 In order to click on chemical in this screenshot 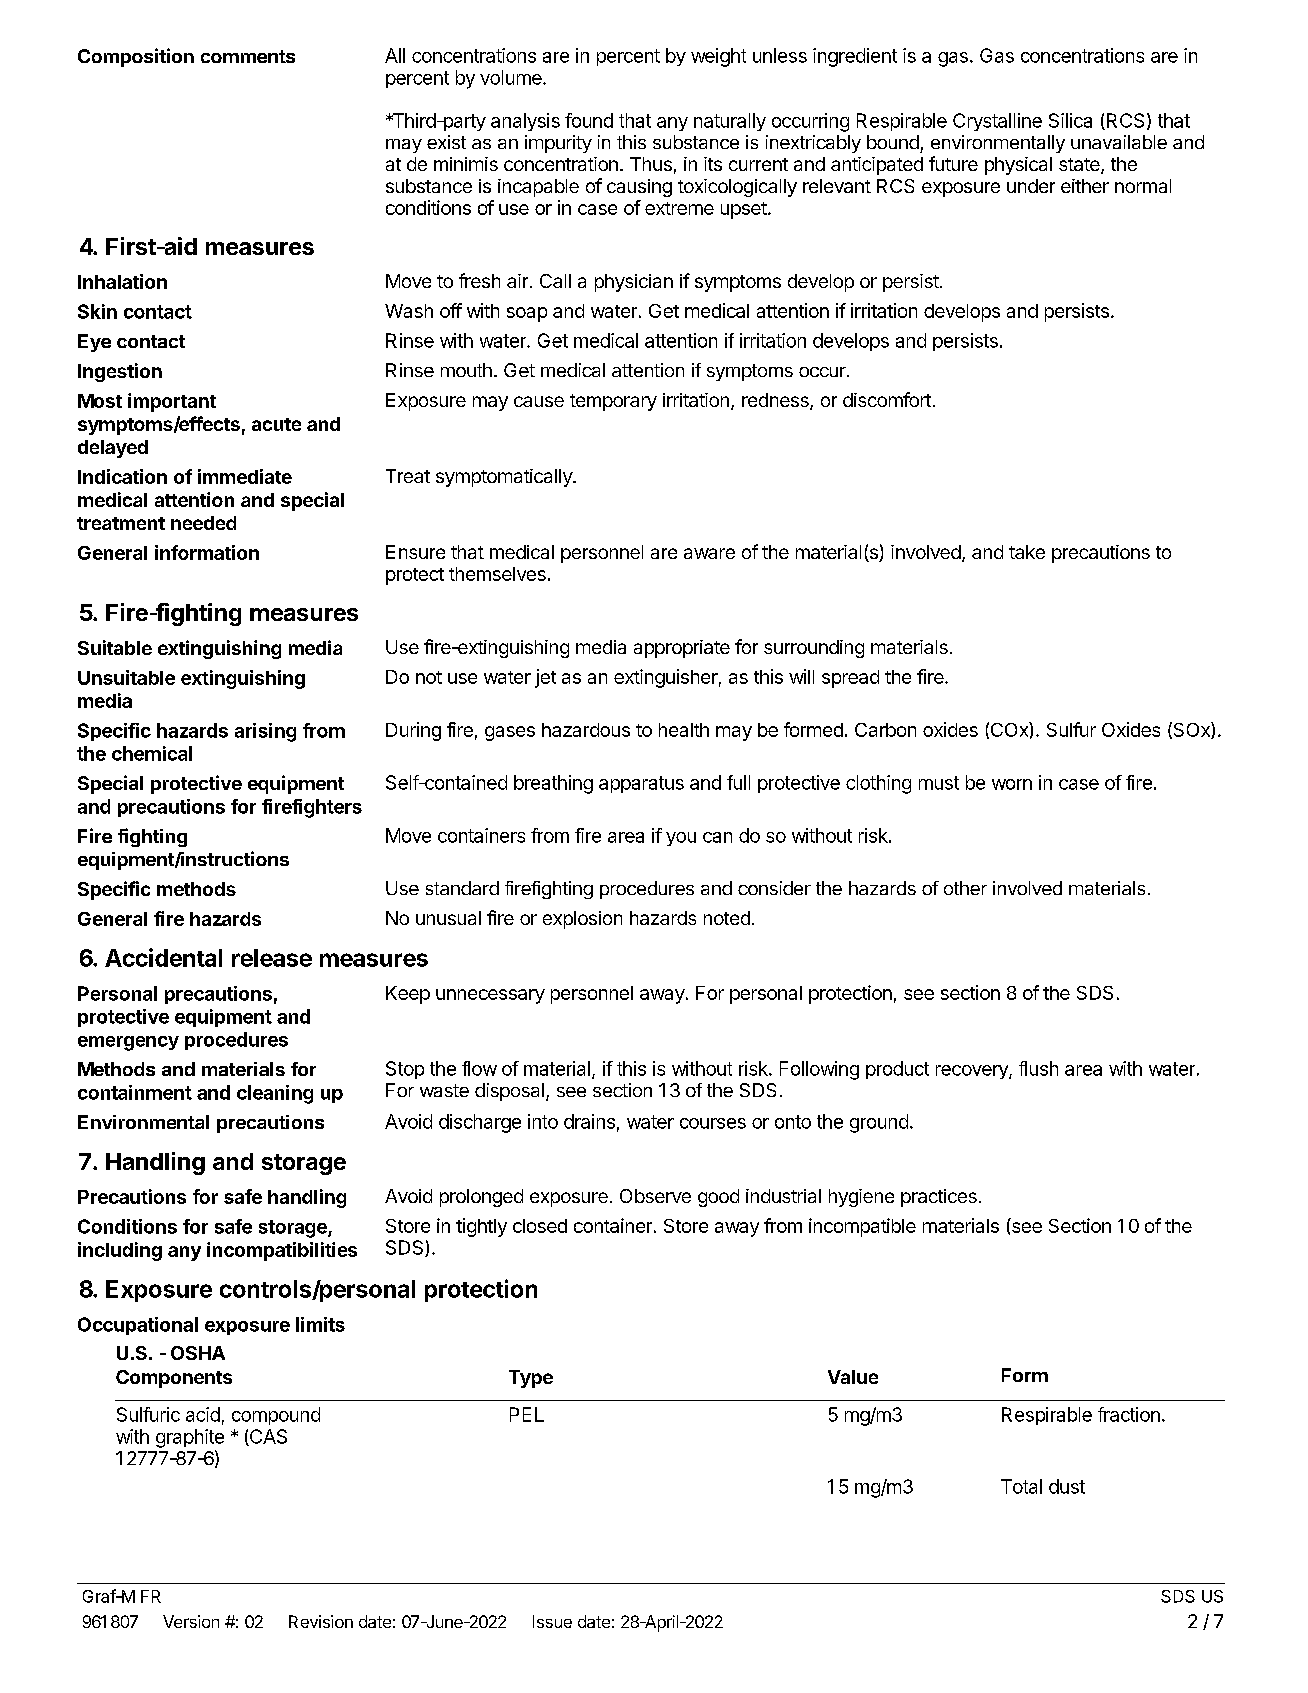, I will do `click(152, 753)`.
